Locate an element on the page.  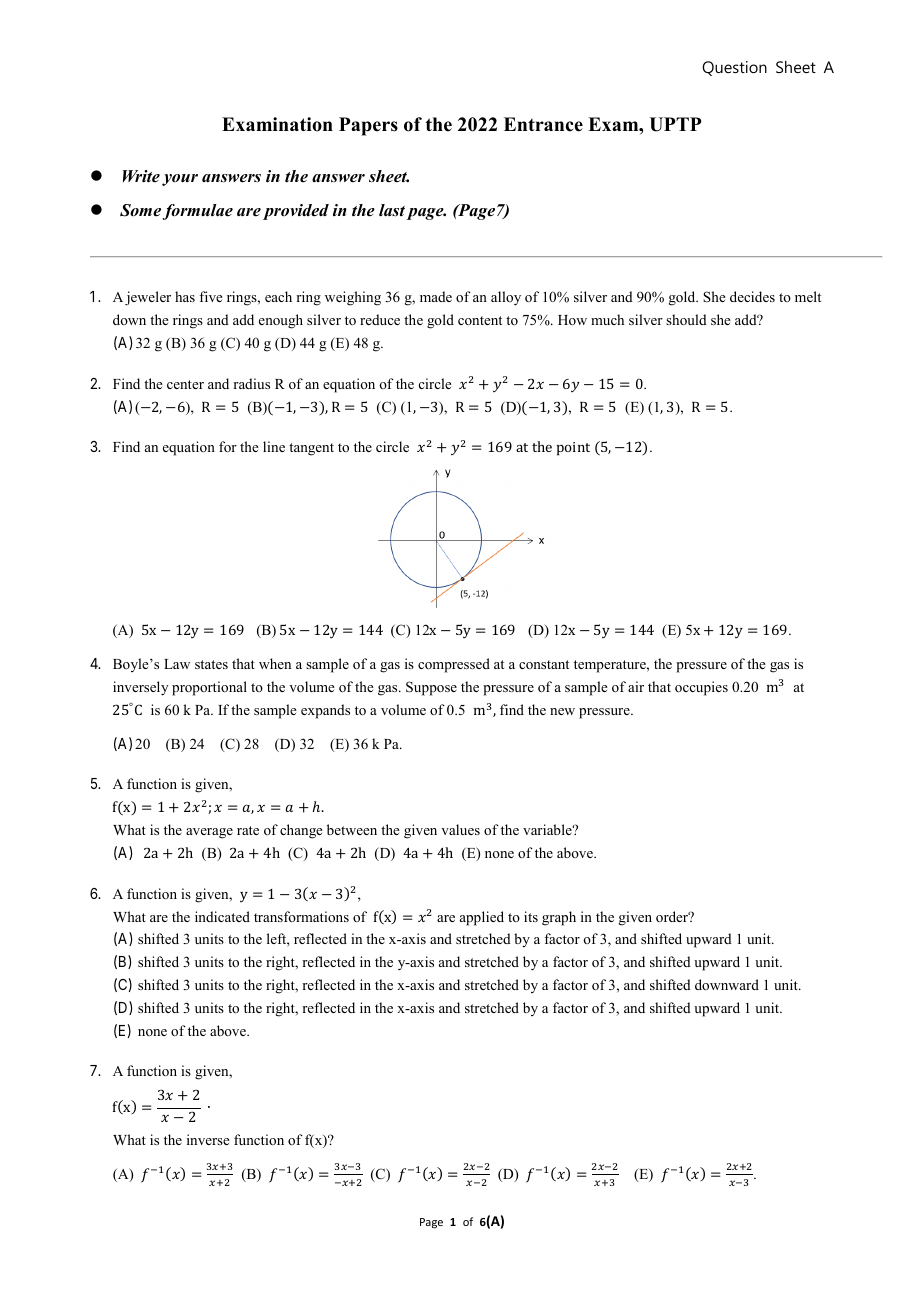
Suppose is located at coordinates (431, 688).
